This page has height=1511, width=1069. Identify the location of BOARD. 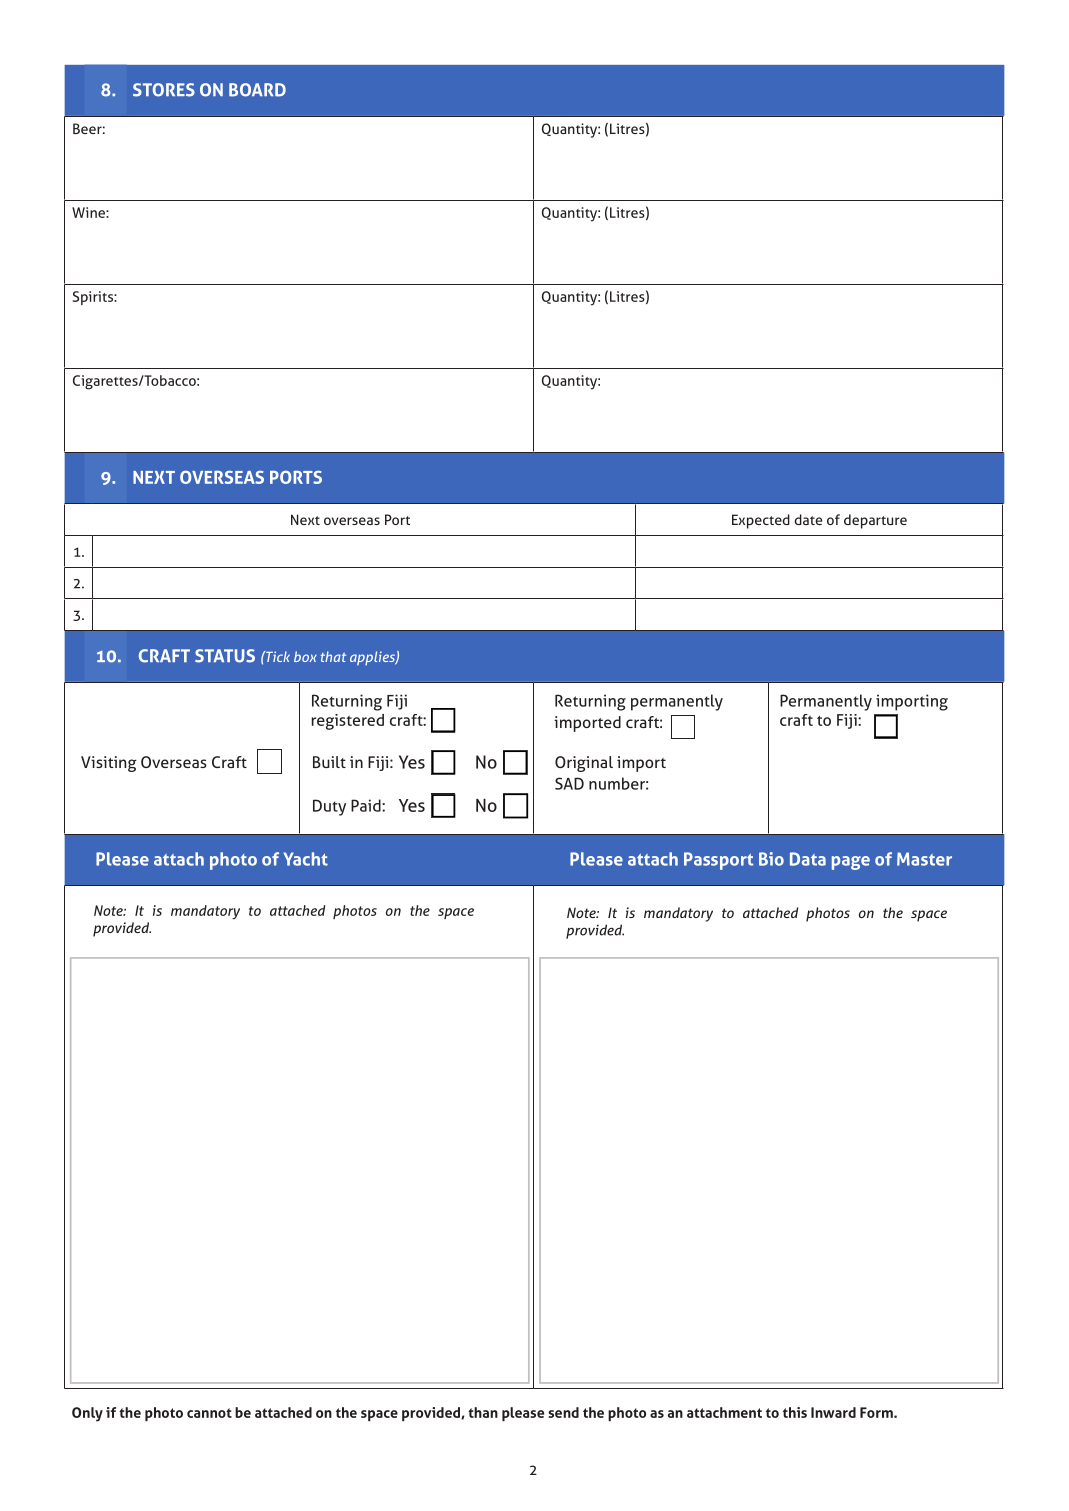
(257, 90).
